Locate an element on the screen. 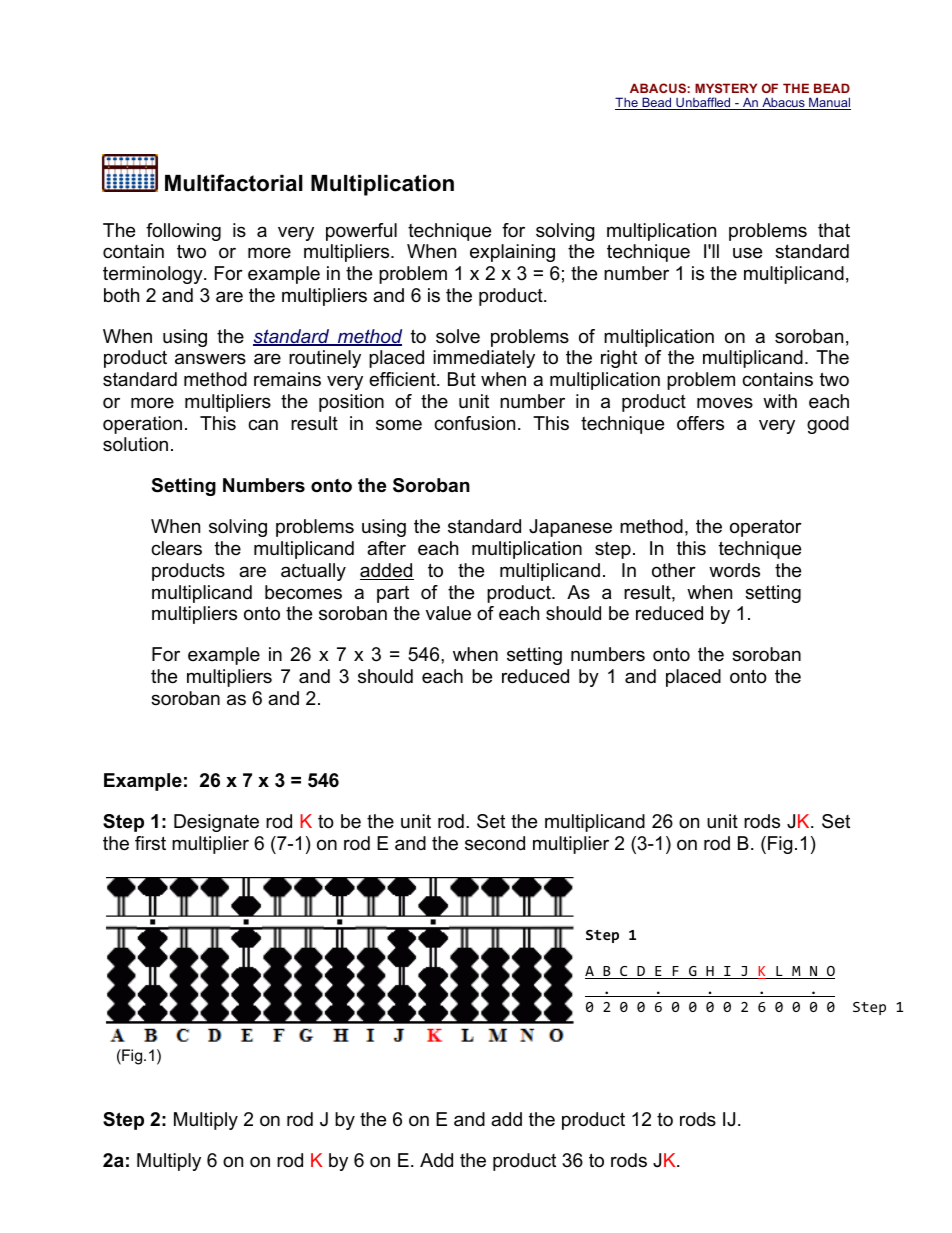 The height and width of the screenshot is (1233, 952). explaining is located at coordinates (512, 253).
